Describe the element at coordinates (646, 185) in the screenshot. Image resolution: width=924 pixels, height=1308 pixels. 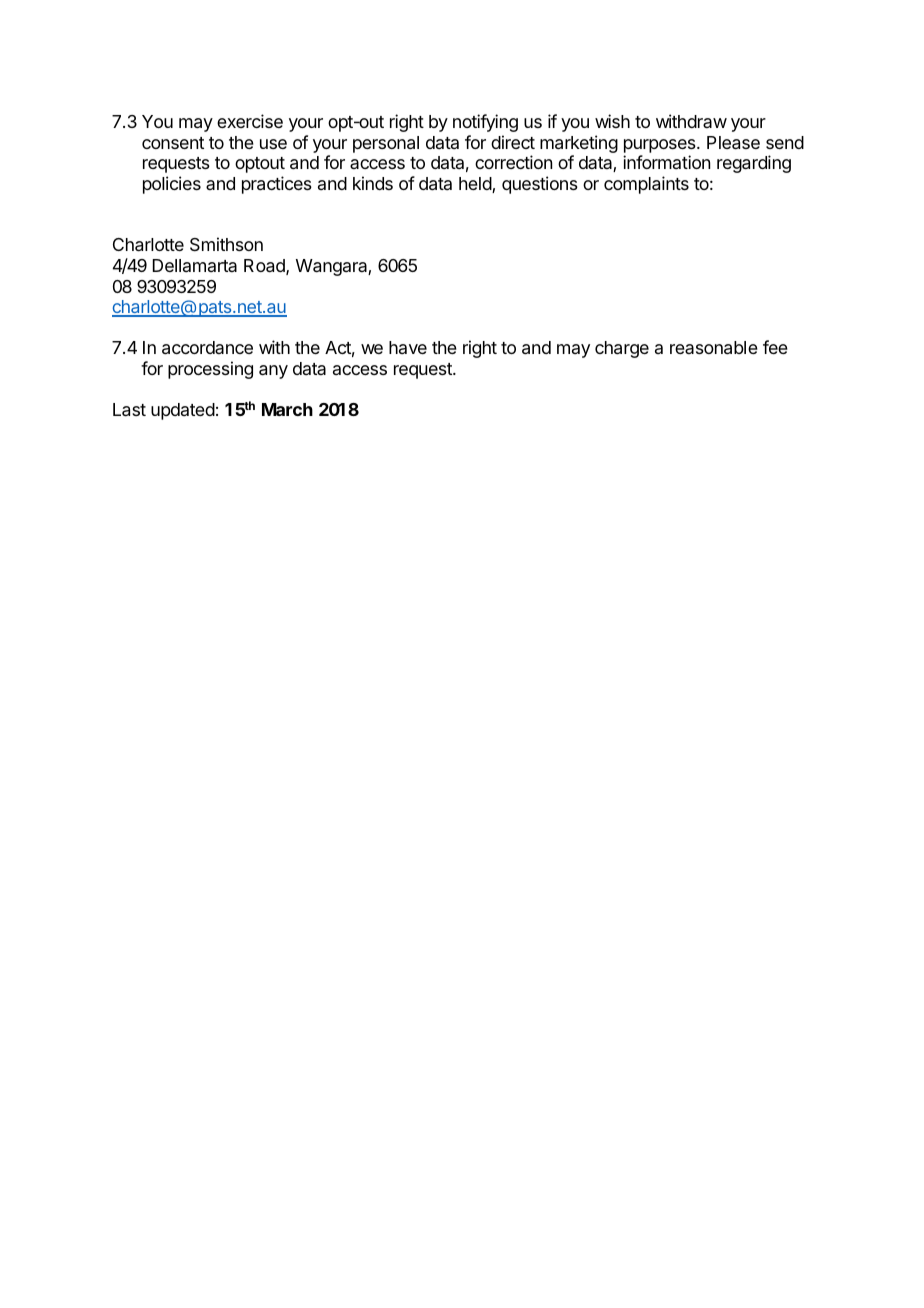
I see `complaints` at that location.
